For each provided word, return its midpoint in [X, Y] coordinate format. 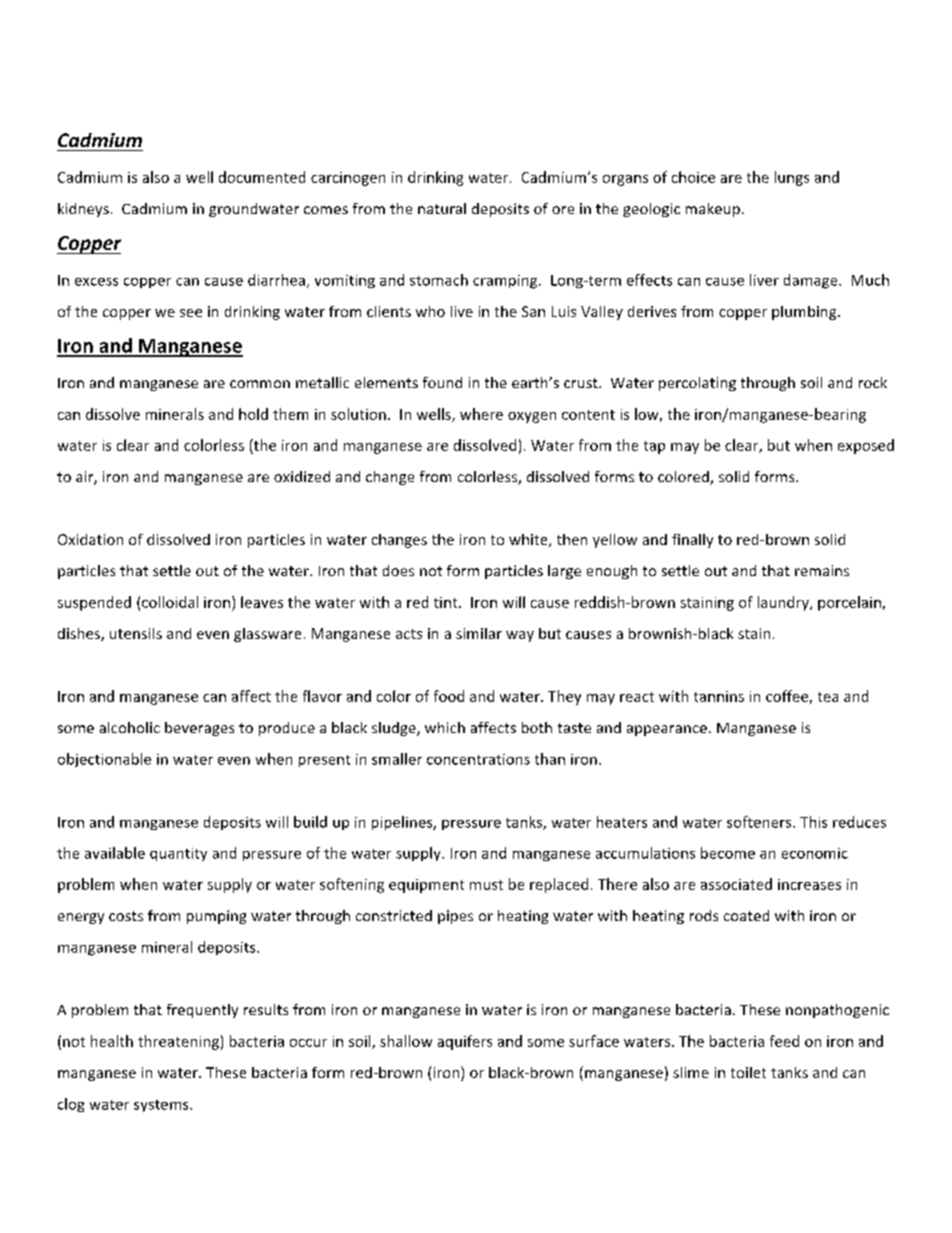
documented [262, 177]
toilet [748, 1072]
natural [442, 208]
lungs [792, 178]
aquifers [465, 1042]
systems [162, 1106]
